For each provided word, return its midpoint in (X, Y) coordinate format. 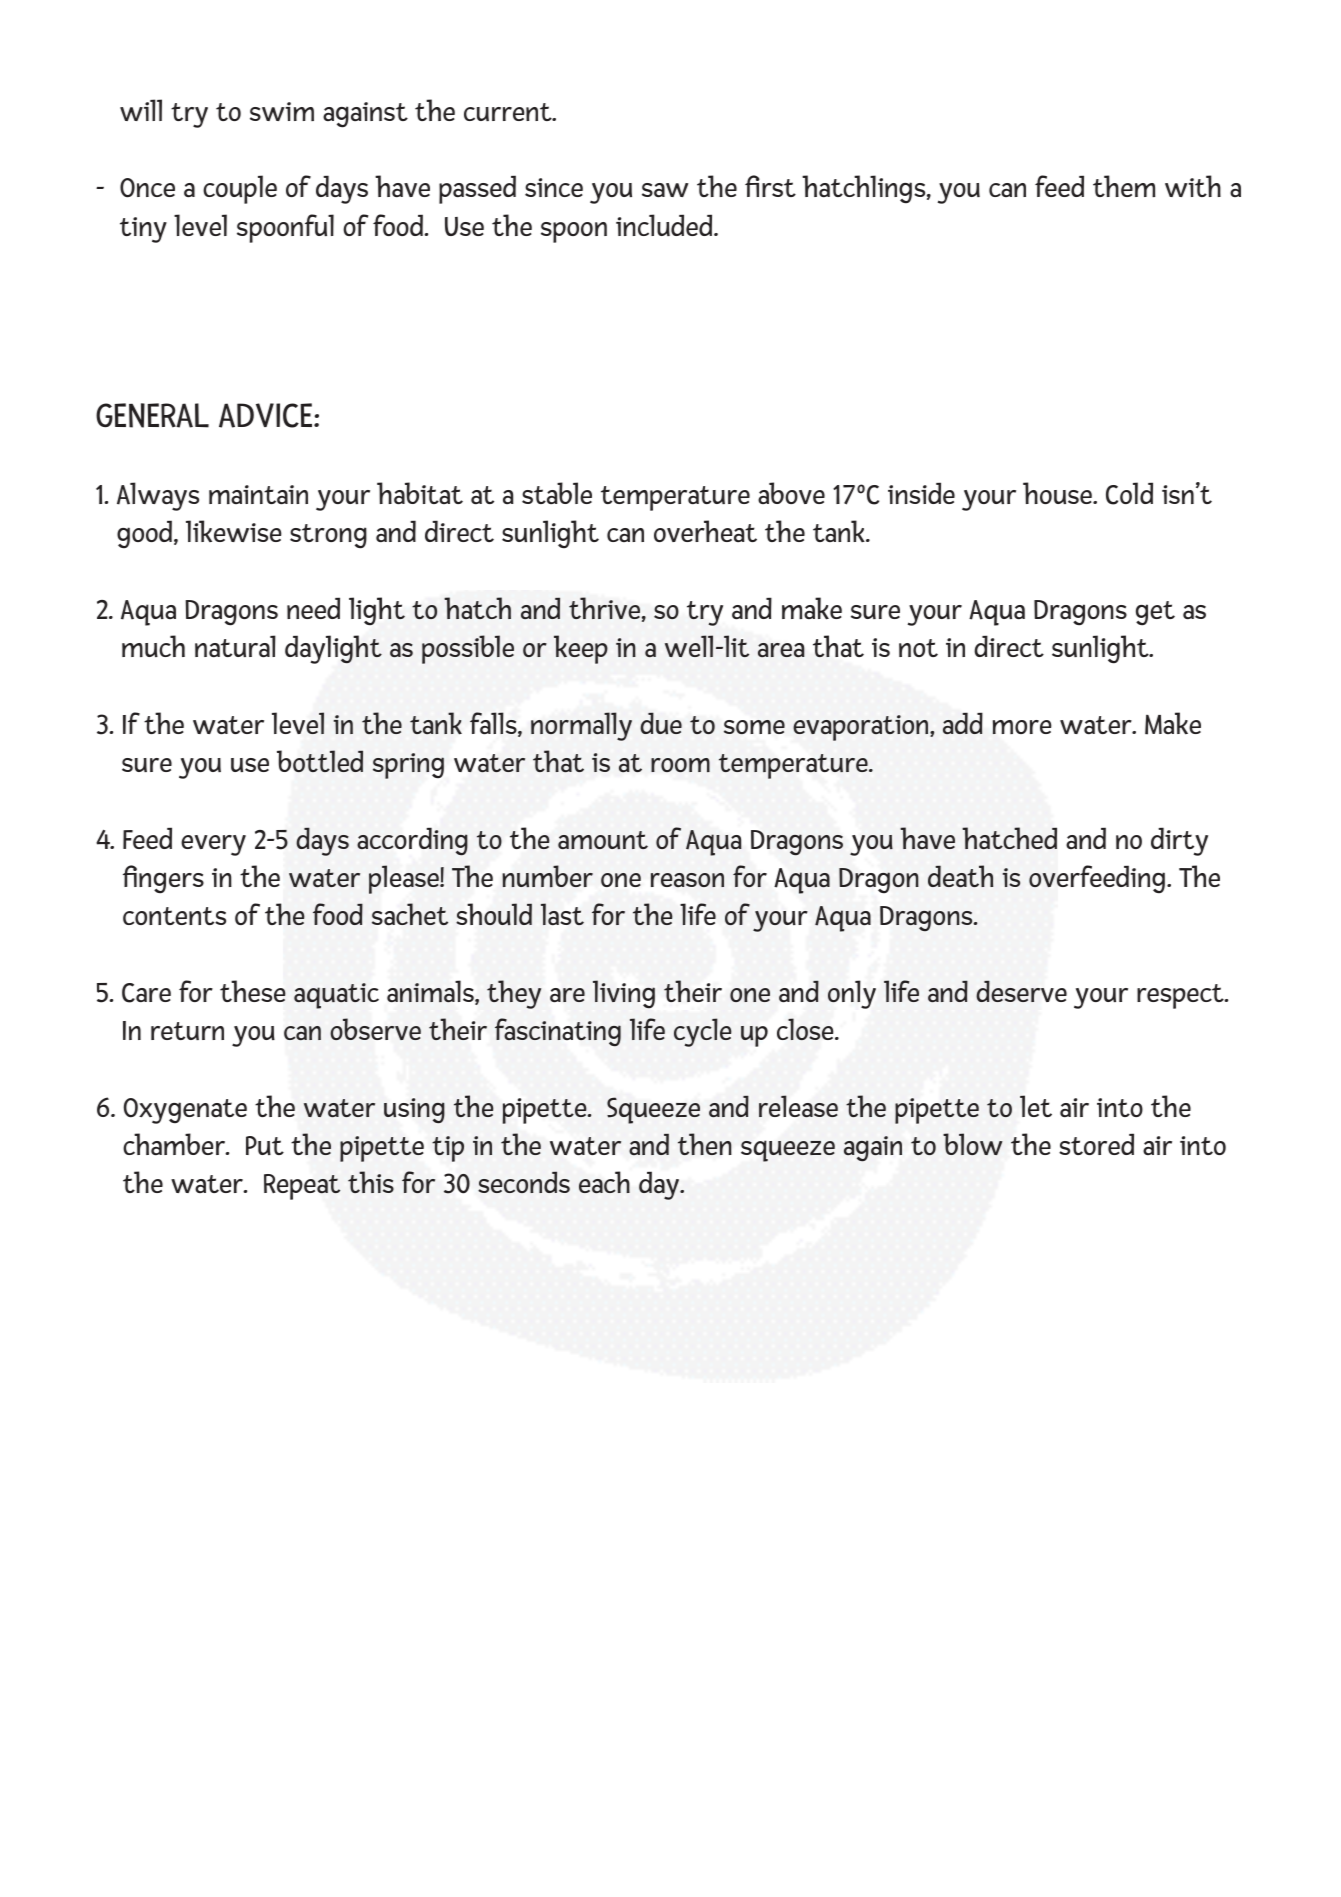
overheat (705, 531)
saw (665, 190)
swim (282, 111)
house (1058, 493)
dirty (1179, 841)
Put (265, 1145)
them (1124, 186)
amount (603, 840)
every (213, 845)
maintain (258, 494)
